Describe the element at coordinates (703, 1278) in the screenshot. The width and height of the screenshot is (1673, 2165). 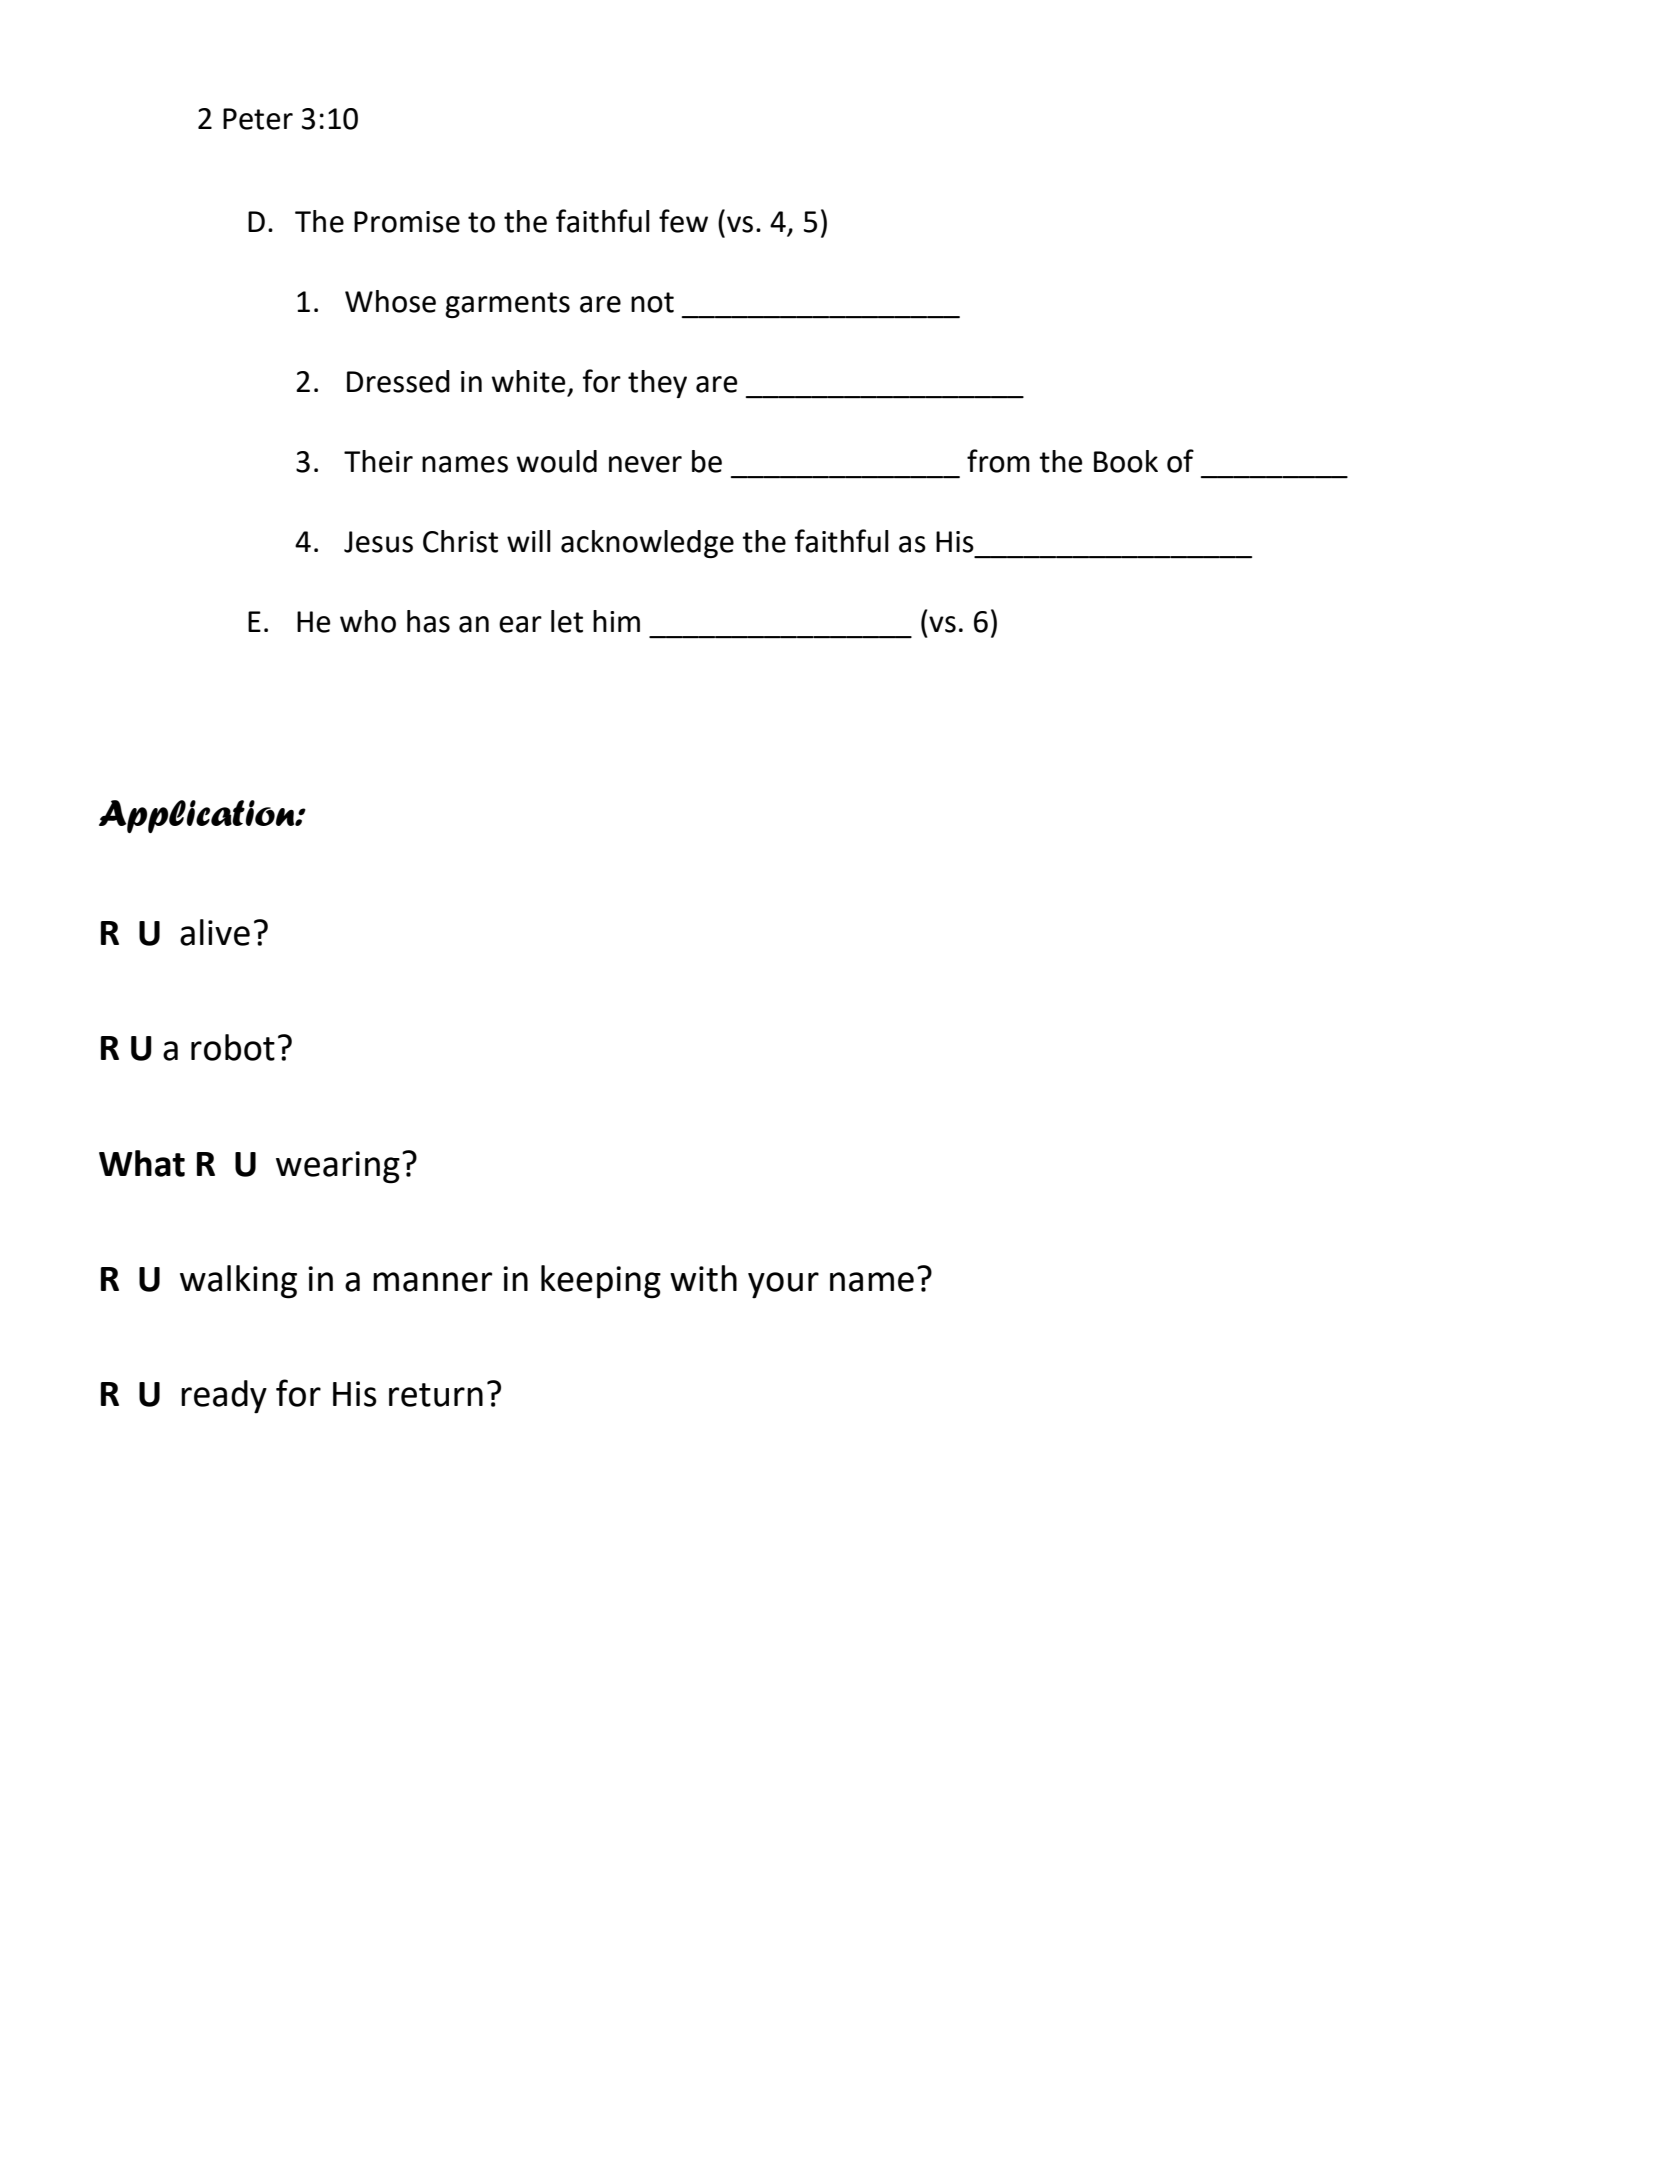
I see `with` at that location.
